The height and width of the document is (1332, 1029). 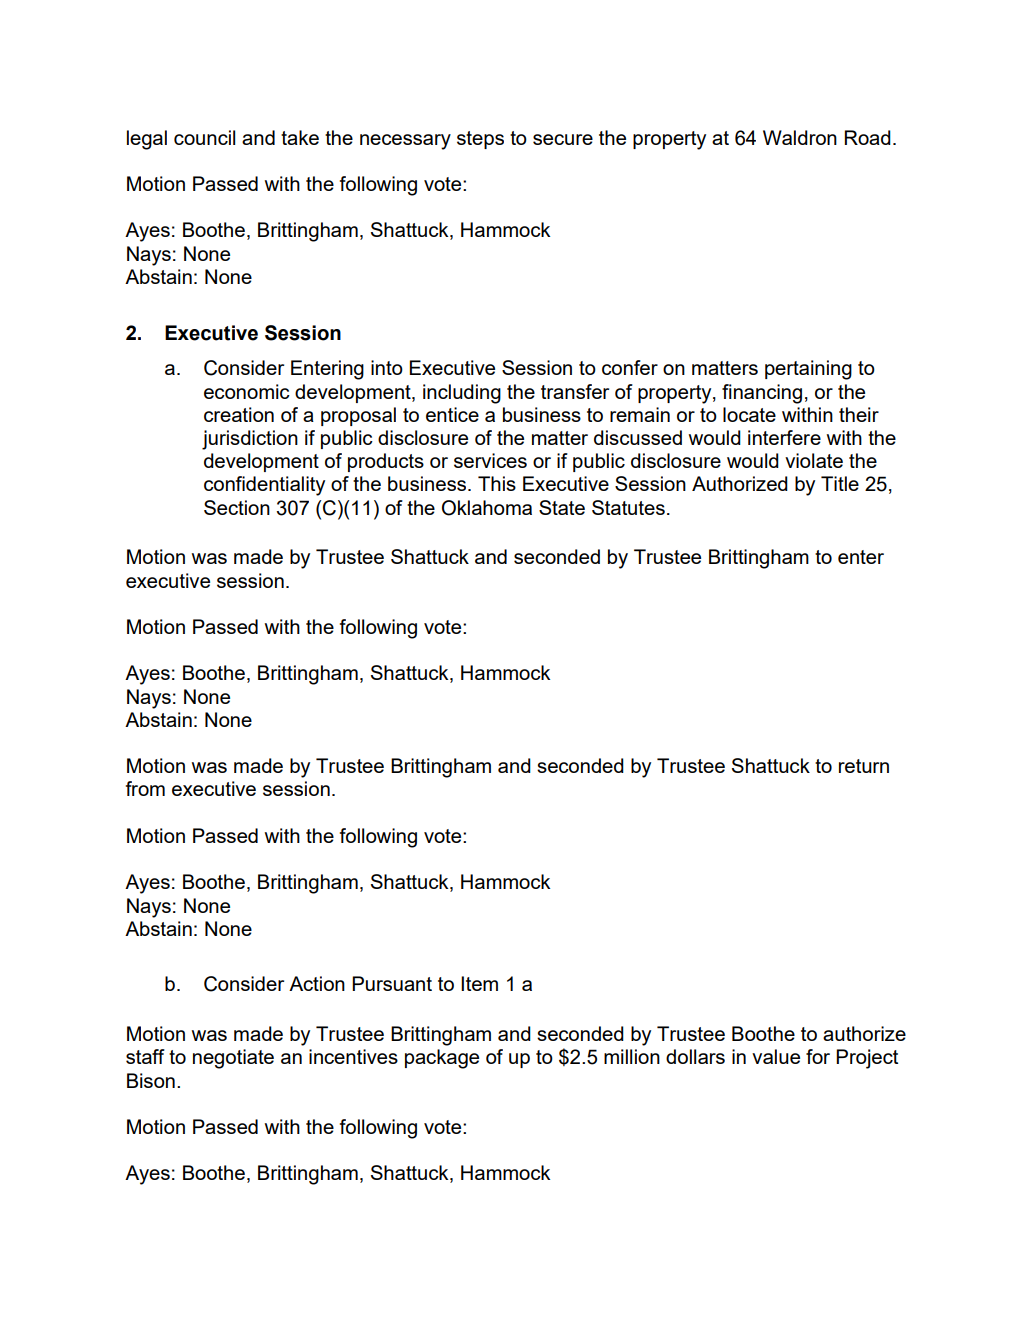 What do you see at coordinates (204, 137) in the document?
I see `council` at bounding box center [204, 137].
